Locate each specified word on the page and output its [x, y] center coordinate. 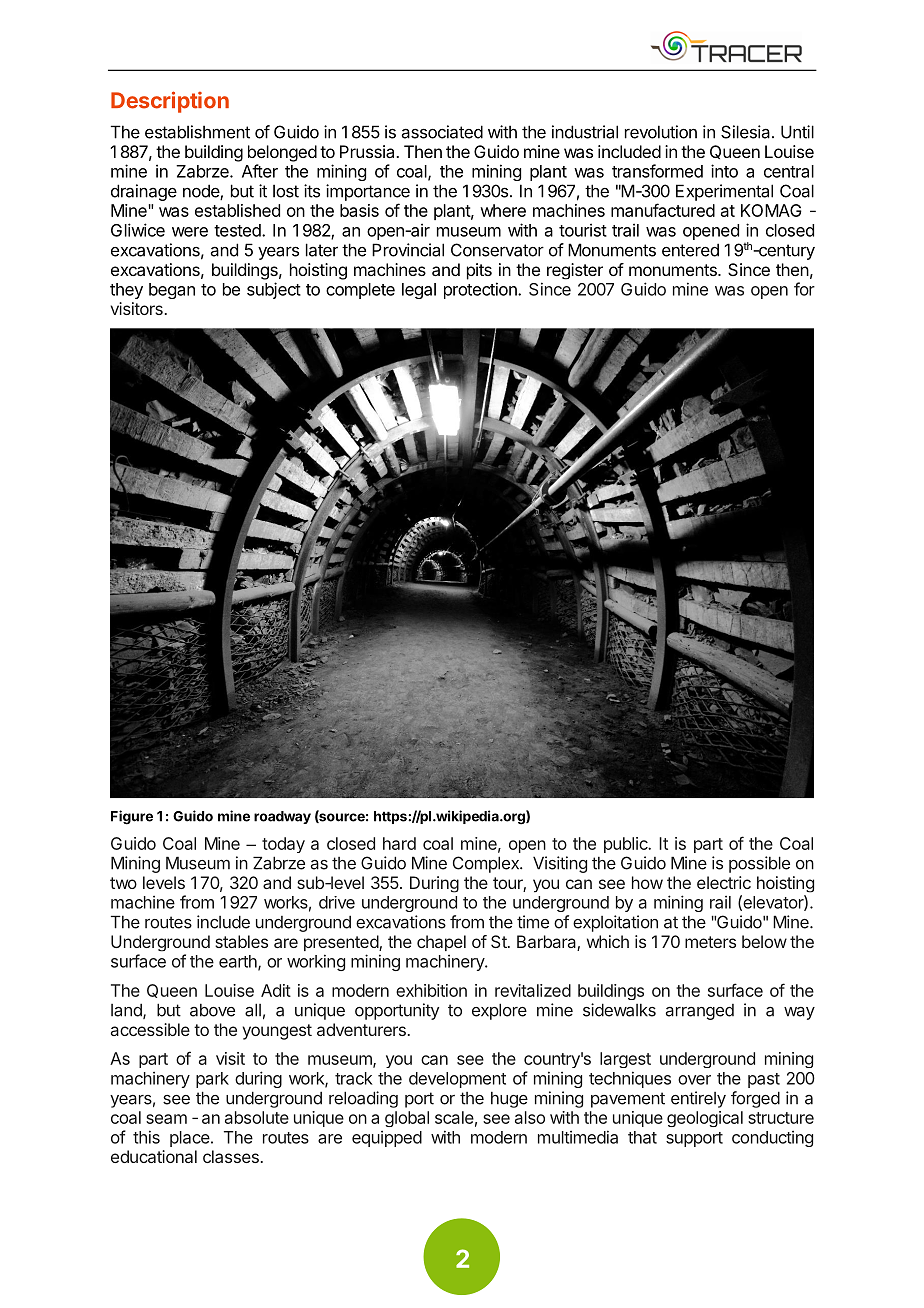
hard [399, 843]
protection [481, 290]
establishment [197, 132]
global [407, 1119]
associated [442, 132]
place [191, 1139]
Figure [132, 817]
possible [759, 864]
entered [690, 250]
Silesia [747, 132]
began [172, 291]
